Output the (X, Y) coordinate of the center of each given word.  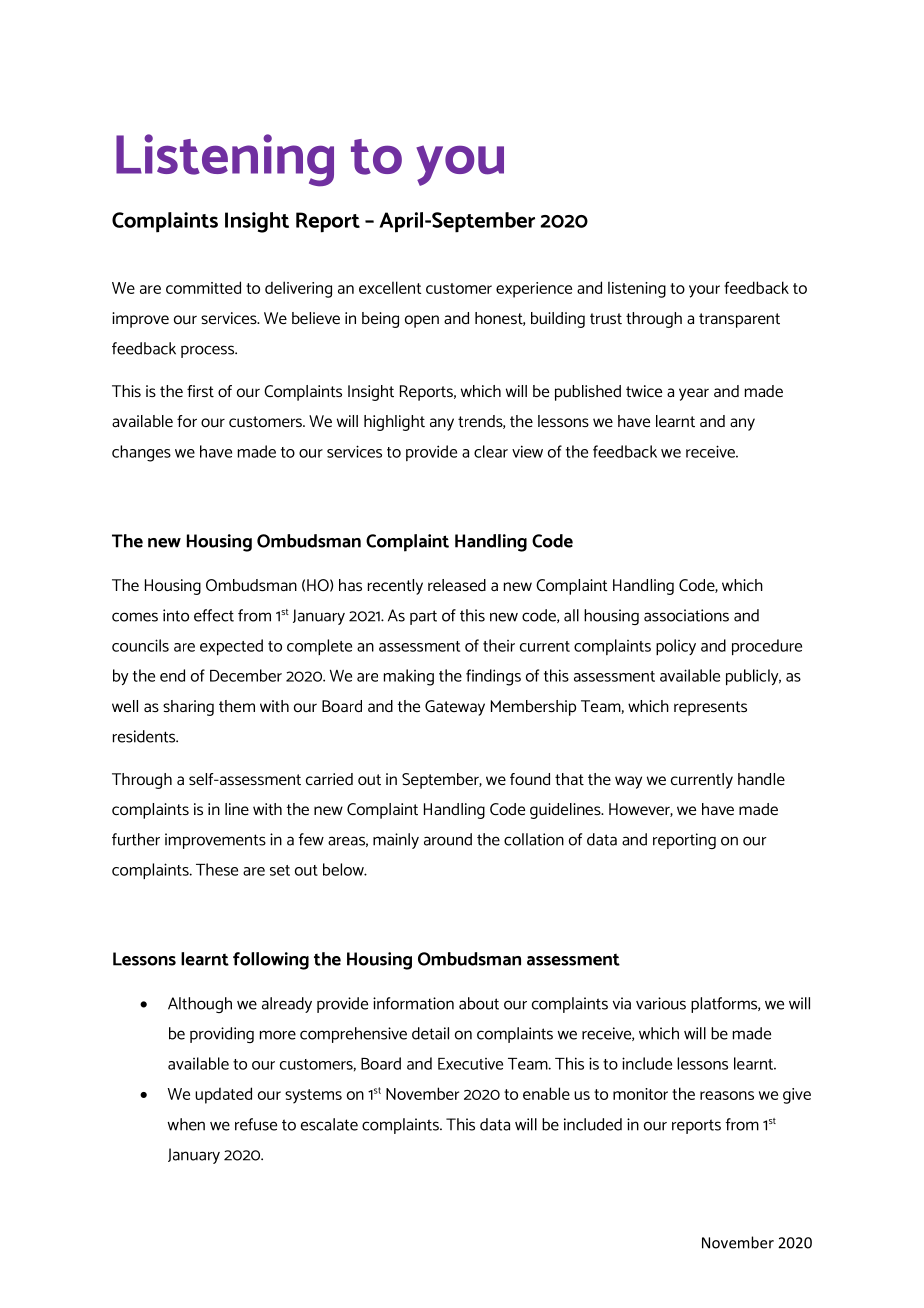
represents (710, 708)
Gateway (455, 708)
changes (141, 453)
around (448, 839)
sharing (188, 708)
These (217, 869)
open (422, 321)
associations (686, 615)
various (661, 1003)
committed (203, 287)
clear (491, 451)
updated (223, 1095)
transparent (739, 320)
